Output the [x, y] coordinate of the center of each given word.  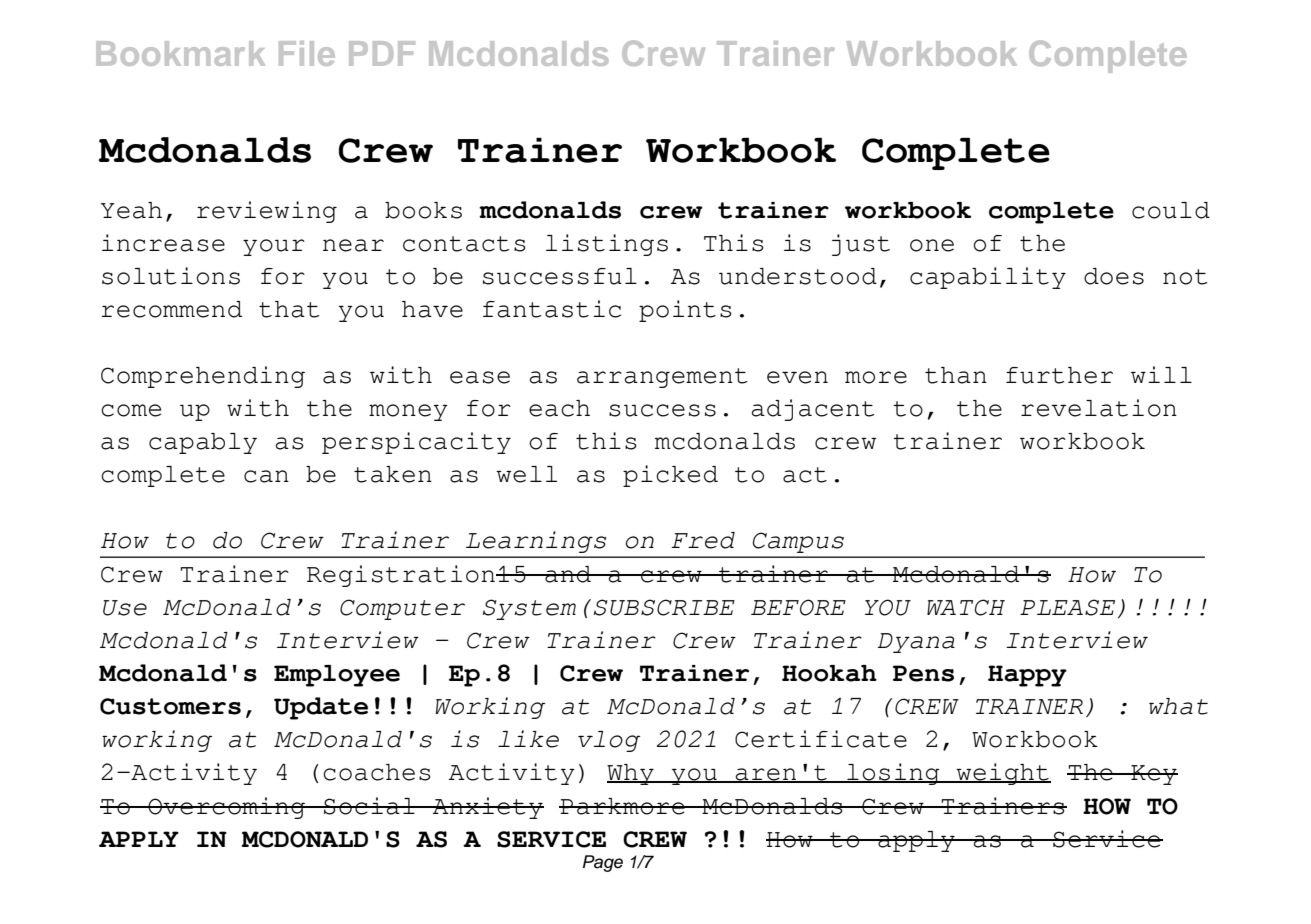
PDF [382, 53]
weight [1002, 774]
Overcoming [226, 808]
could [1171, 210]
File [307, 53]
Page [603, 863]
